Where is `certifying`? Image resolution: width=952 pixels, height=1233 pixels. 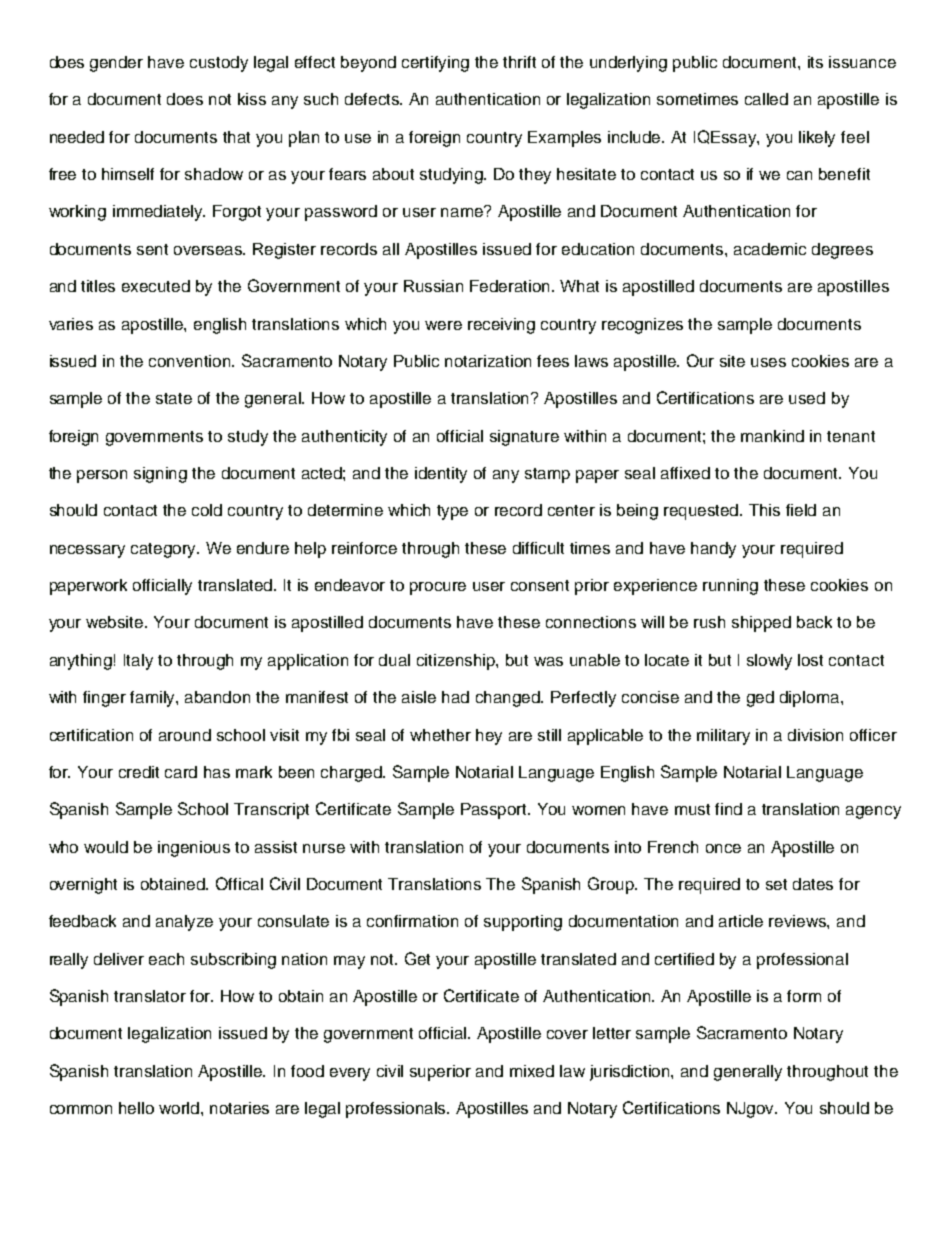 certifying is located at coordinates (435, 64).
